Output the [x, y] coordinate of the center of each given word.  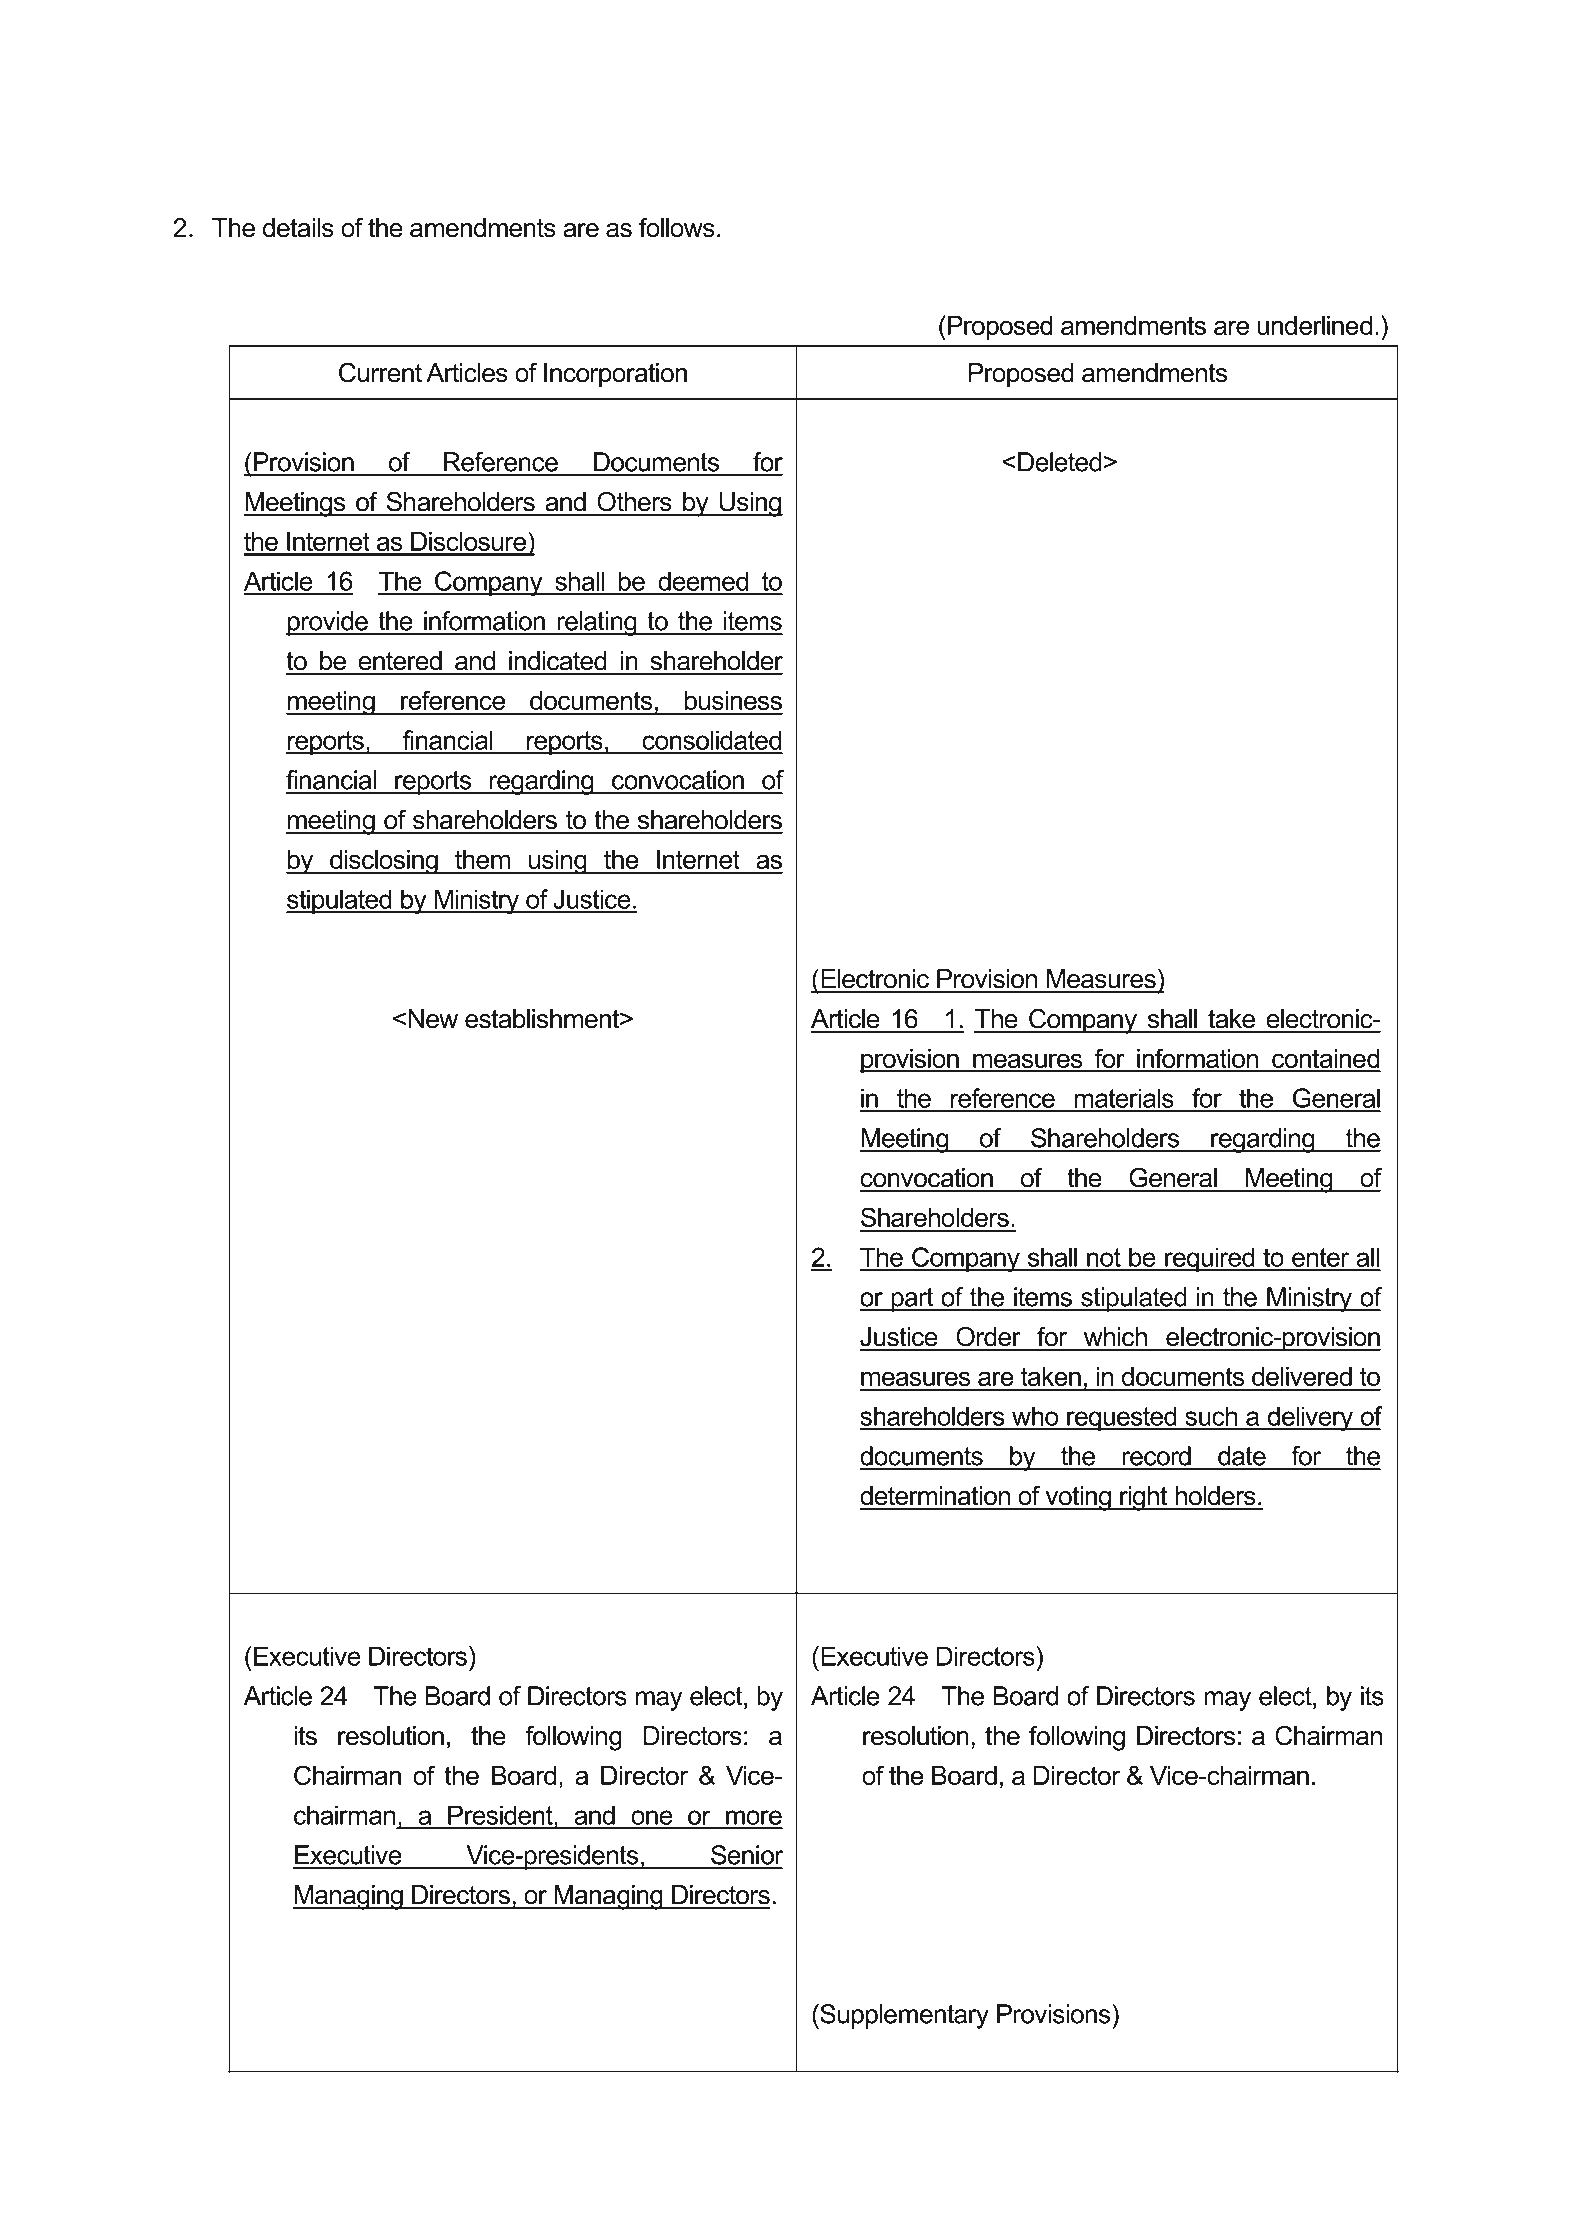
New [433, 1019]
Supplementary [903, 2016]
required [1210, 1259]
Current [380, 373]
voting [1078, 1498]
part [912, 1300]
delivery [1310, 1418]
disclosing [384, 862]
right [1144, 1498]
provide [328, 623]
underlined [1314, 325]
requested [1122, 1418]
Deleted [1060, 462]
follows [677, 228]
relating [597, 623]
